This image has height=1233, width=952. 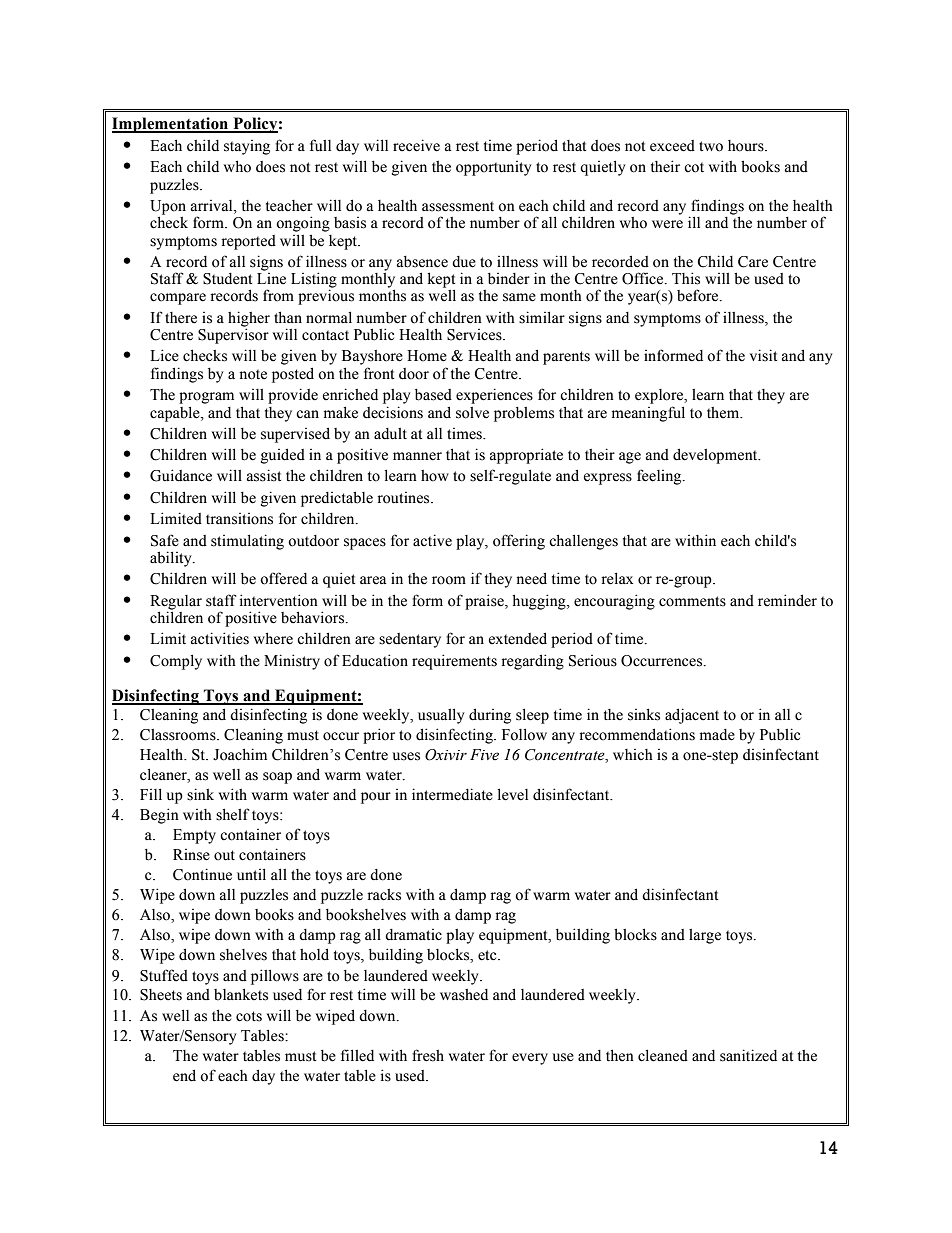 I want to click on opportunity, so click(x=493, y=168).
